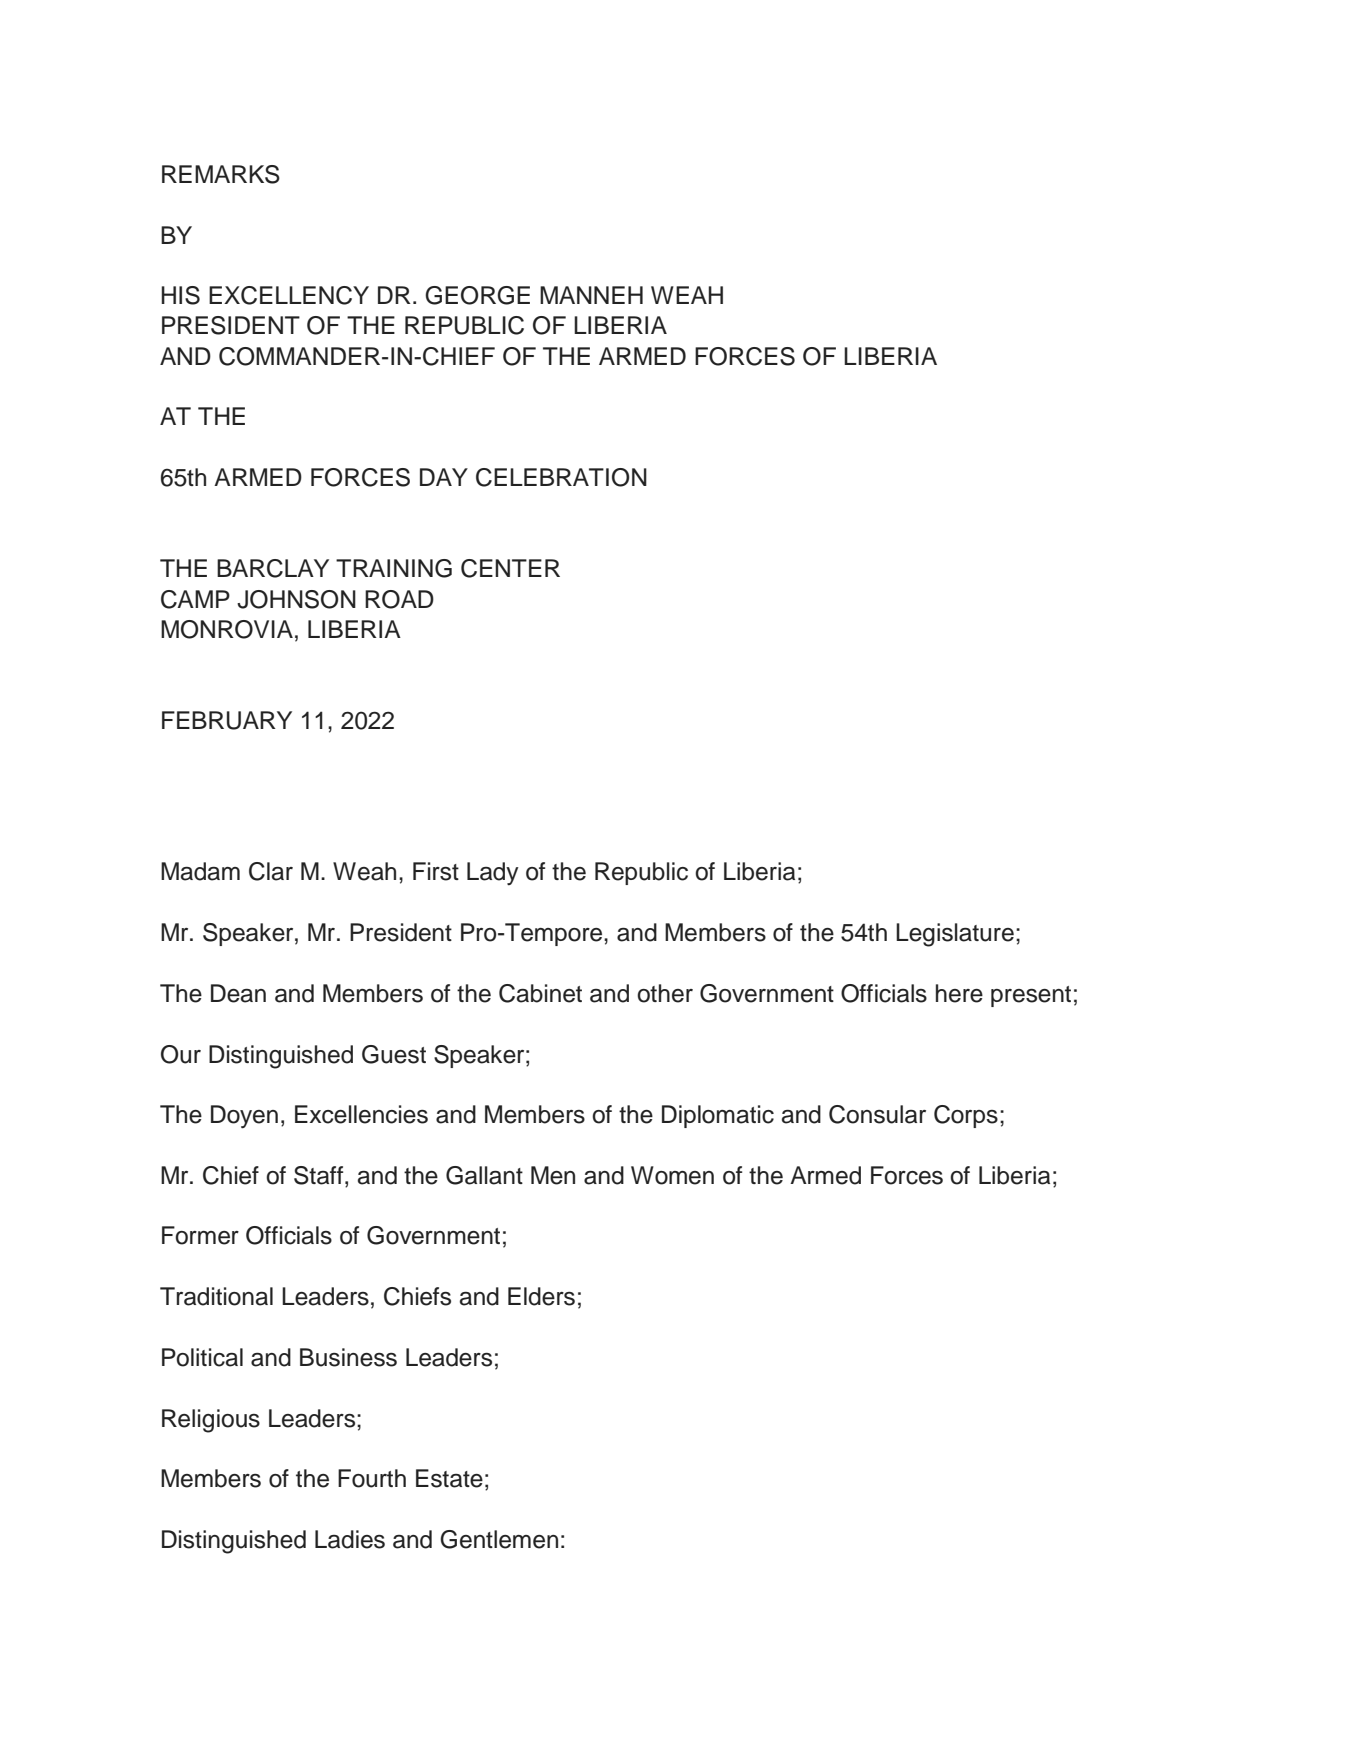 The width and height of the image is (1360, 1760). I want to click on REMARKS, so click(221, 174).
